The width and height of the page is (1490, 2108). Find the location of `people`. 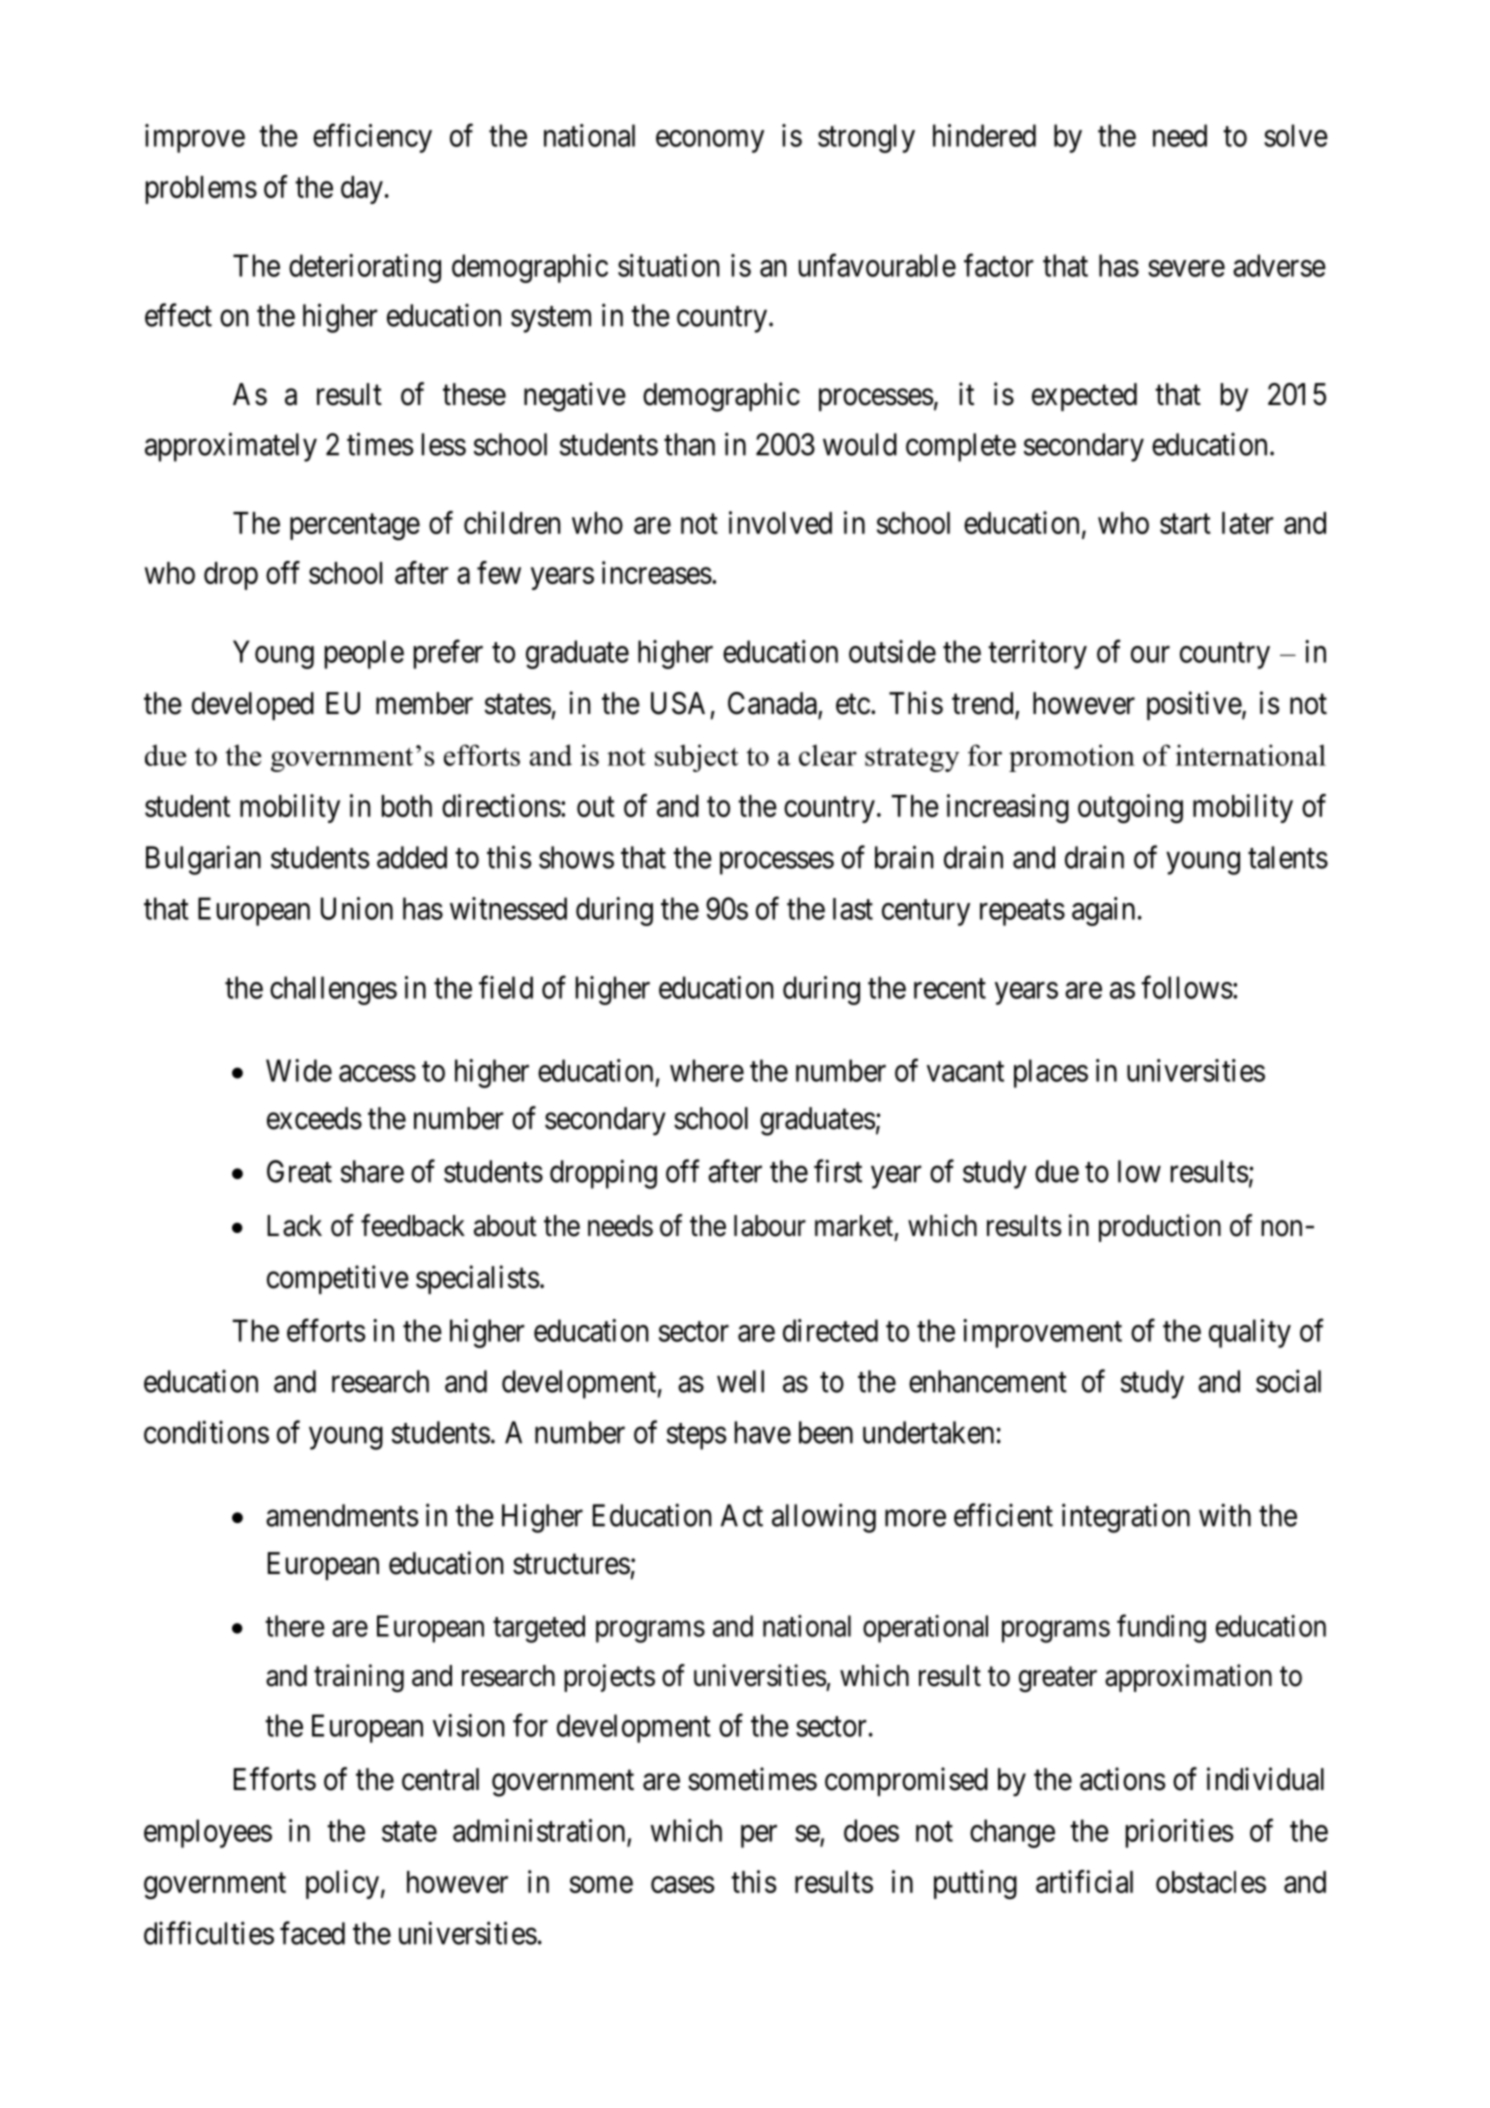

people is located at coordinates (364, 654).
